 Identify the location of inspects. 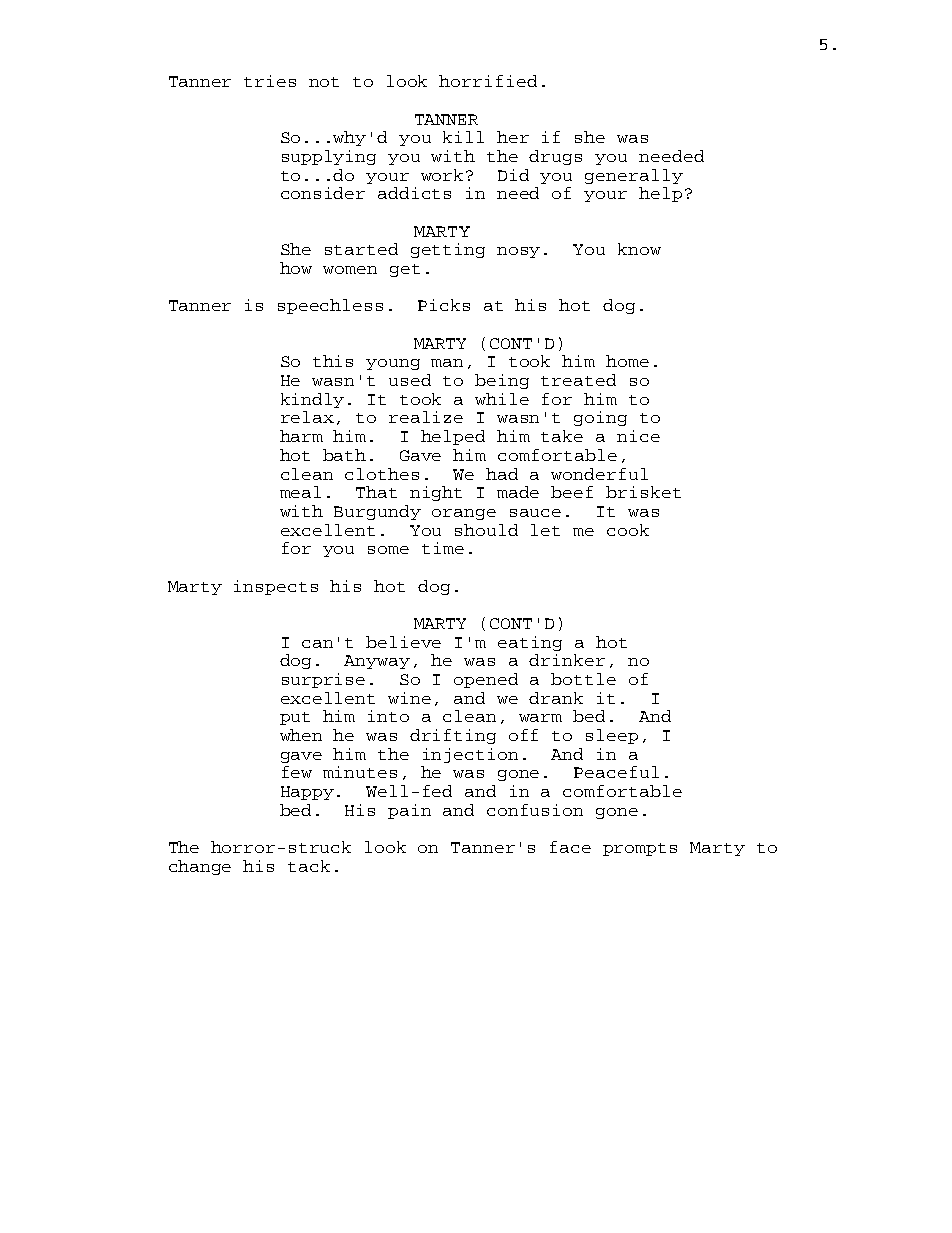
(276, 587).
